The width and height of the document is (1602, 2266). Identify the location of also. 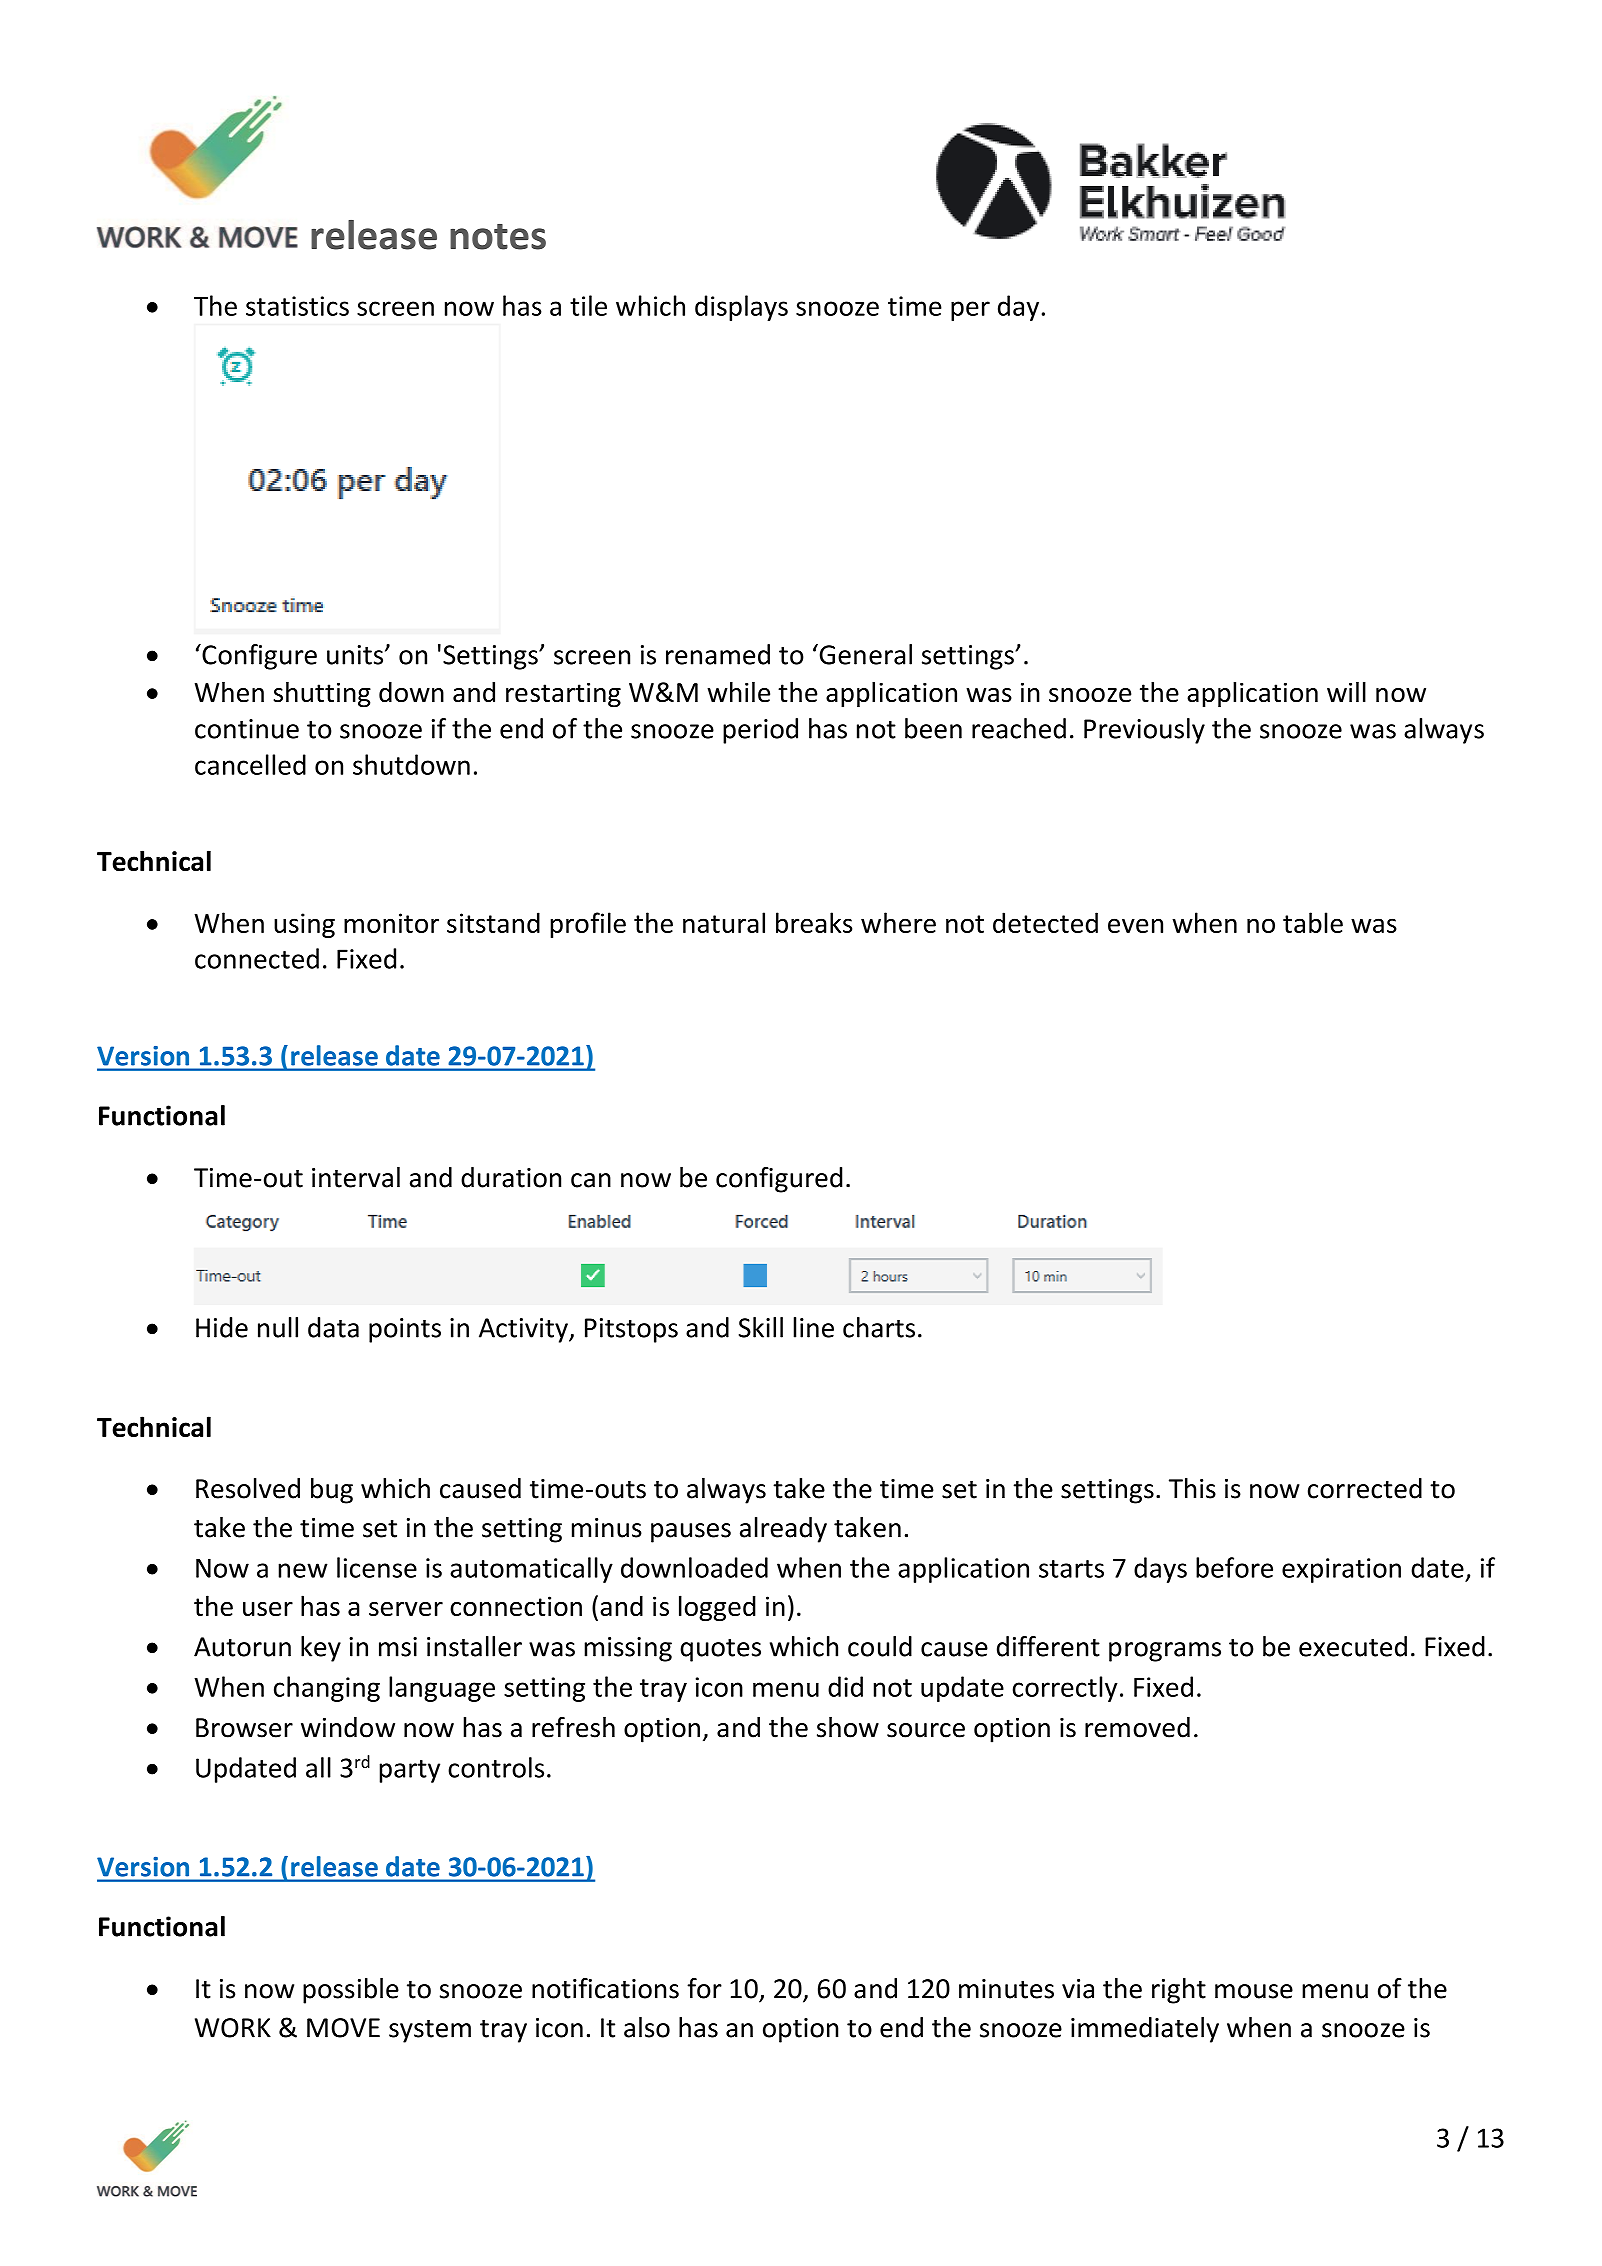
(647, 2027).
